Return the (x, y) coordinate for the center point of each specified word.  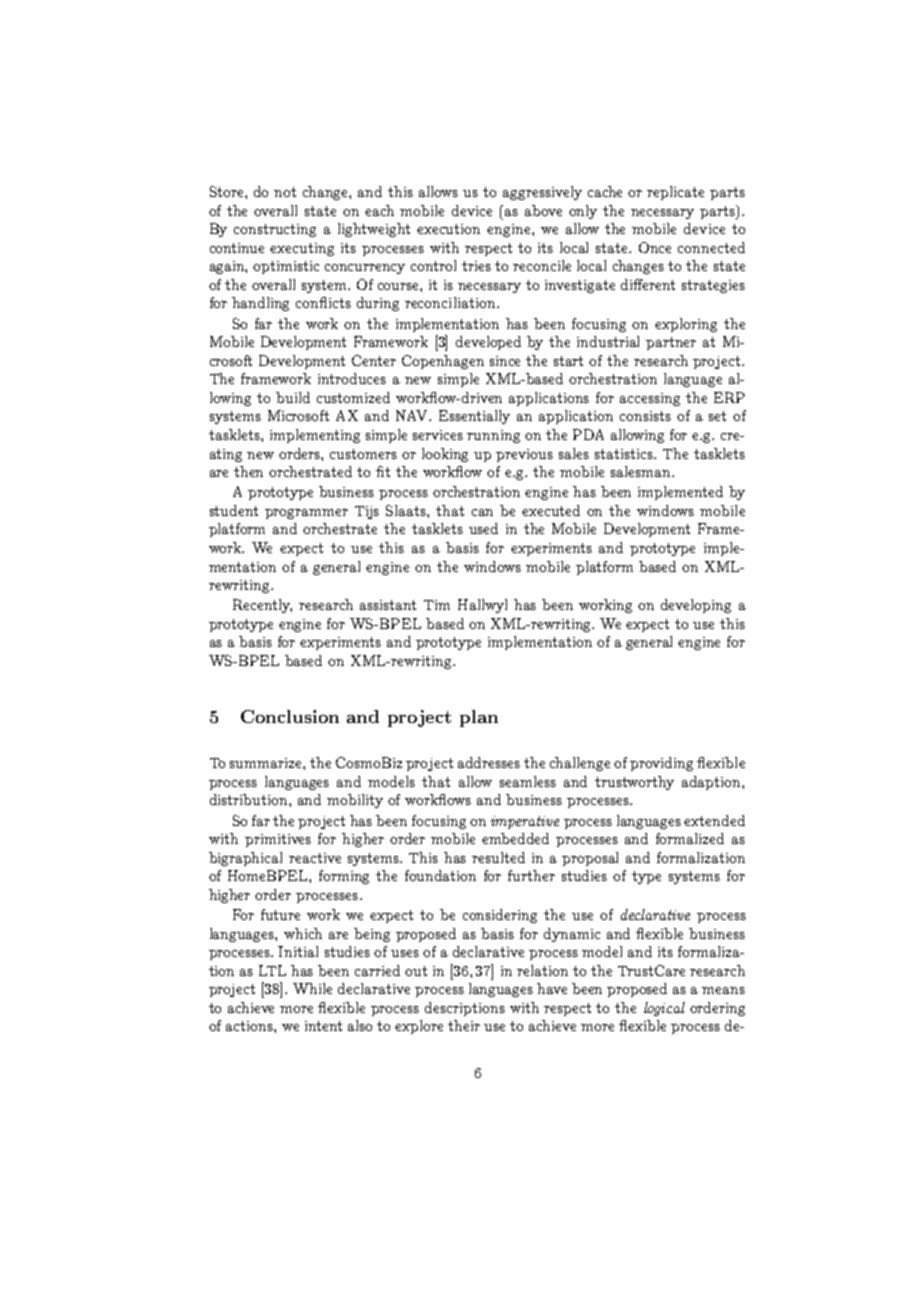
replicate (675, 193)
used (483, 528)
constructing (275, 230)
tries (476, 266)
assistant (388, 605)
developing (696, 606)
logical (664, 1009)
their (464, 1025)
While (312, 988)
